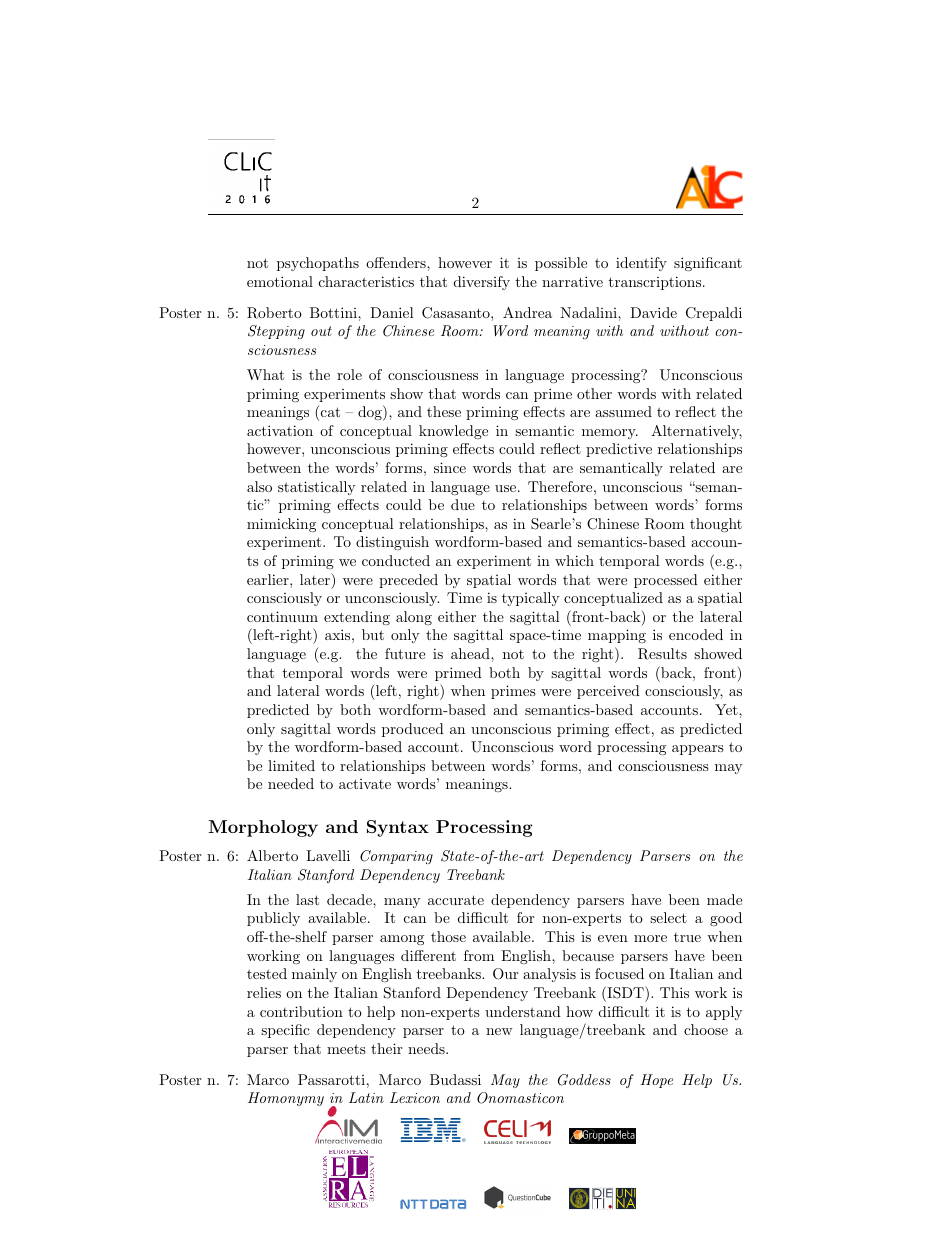  Describe the element at coordinates (318, 264) in the screenshot. I see `psychopaths` at that location.
